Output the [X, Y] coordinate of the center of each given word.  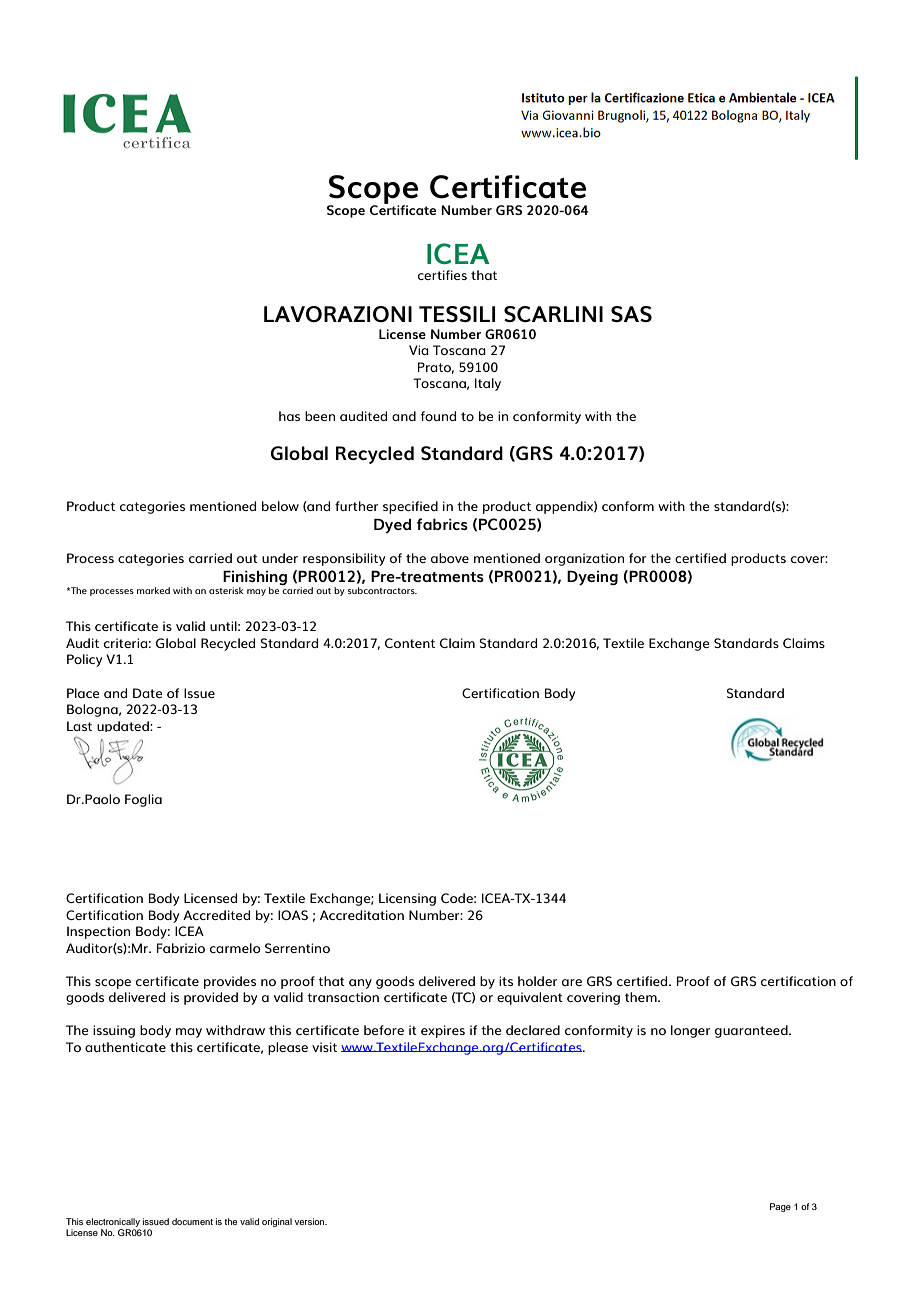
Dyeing [592, 578]
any [360, 984]
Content [410, 643]
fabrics [442, 524]
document [192, 1221]
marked [153, 590]
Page [780, 1207]
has [289, 416]
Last [79, 726]
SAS [631, 314]
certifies [442, 275]
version [311, 1221]
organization [584, 559]
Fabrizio [181, 948]
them [642, 997]
